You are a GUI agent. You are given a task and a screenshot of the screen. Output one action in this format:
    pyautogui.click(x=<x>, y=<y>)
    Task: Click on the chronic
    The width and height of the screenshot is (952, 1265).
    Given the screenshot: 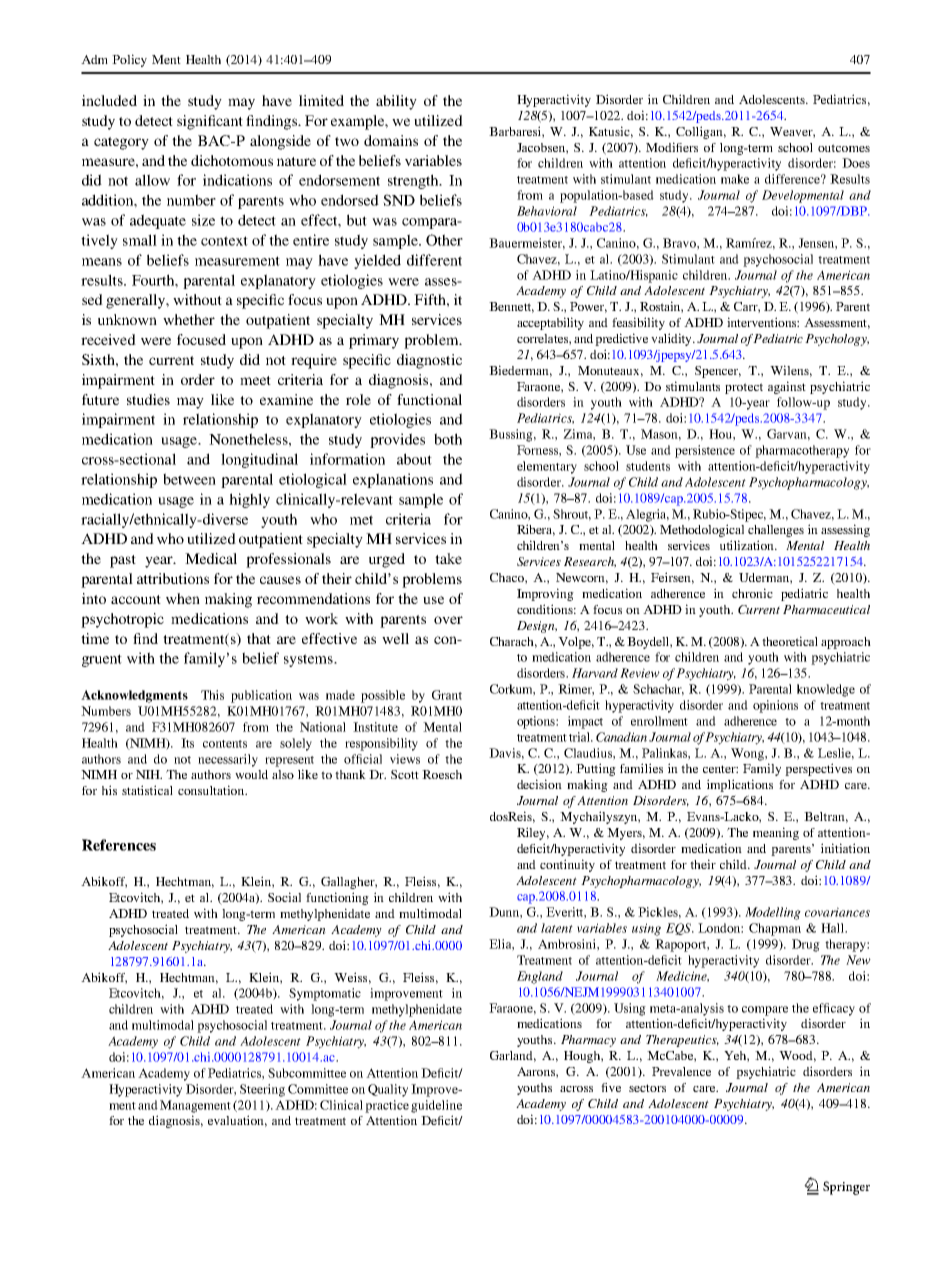 What is the action you would take?
    pyautogui.click(x=752, y=593)
